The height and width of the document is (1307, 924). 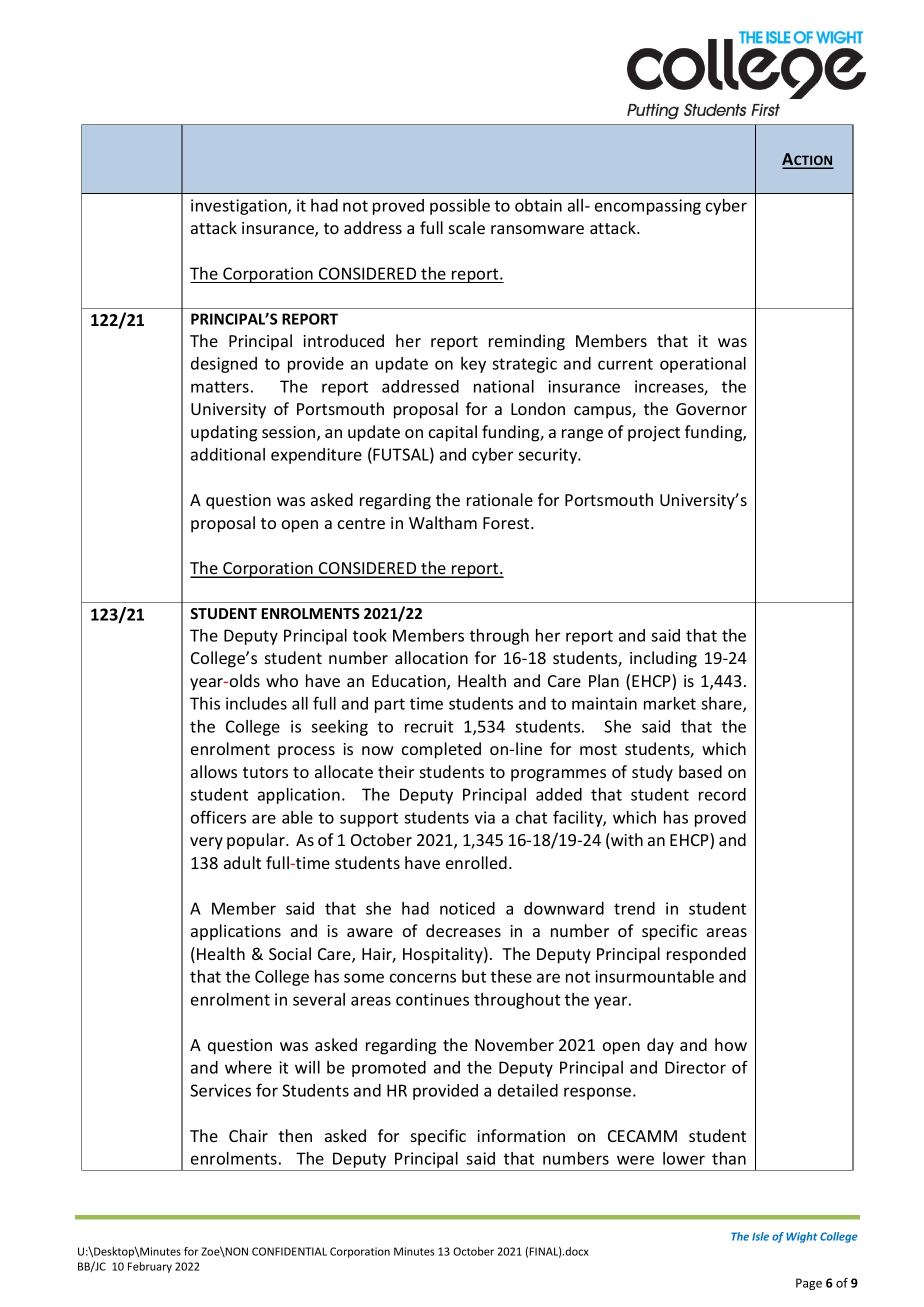 I want to click on scale, so click(x=467, y=227).
